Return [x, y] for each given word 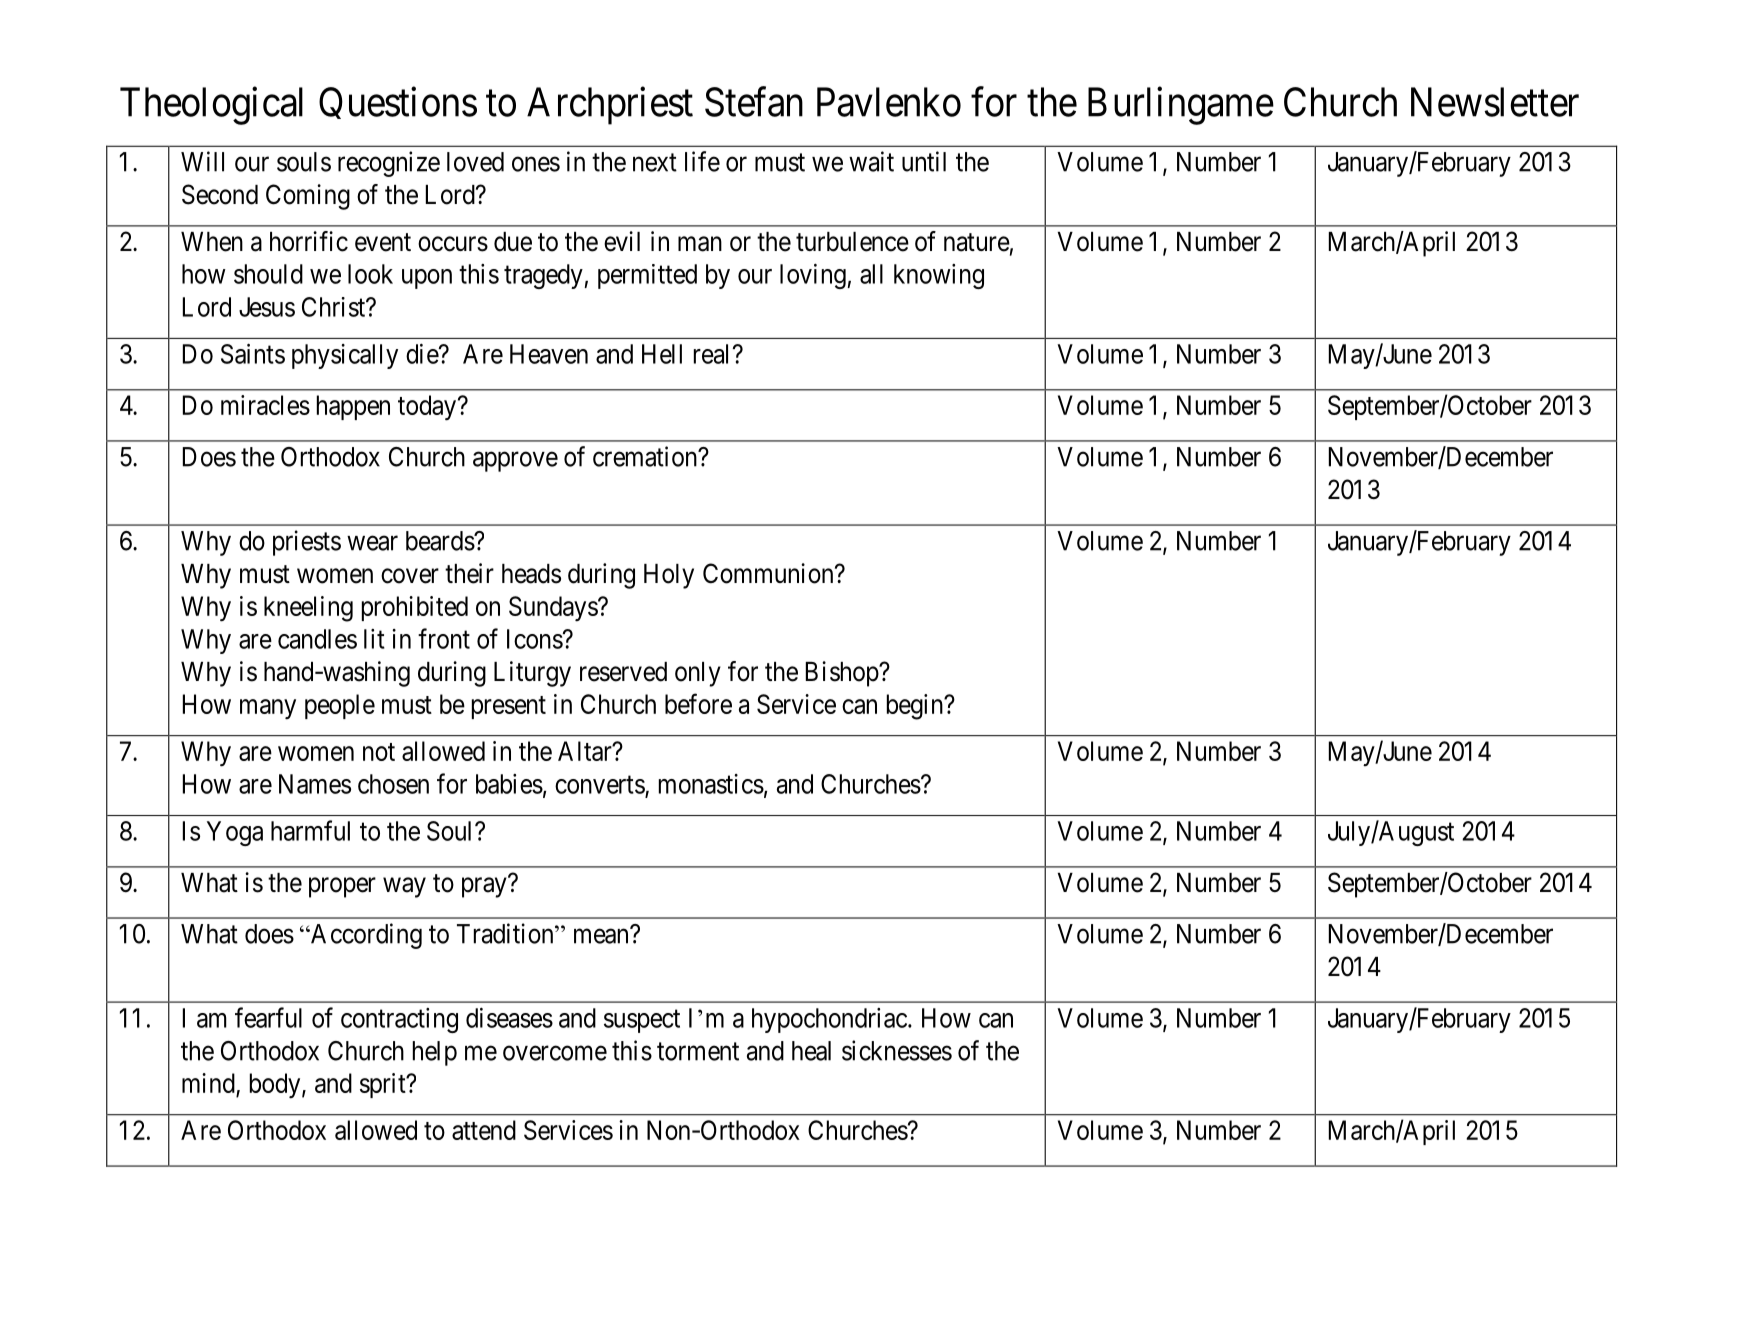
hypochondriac [829, 1020]
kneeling [308, 609]
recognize [389, 164]
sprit [384, 1085]
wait [871, 161]
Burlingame [1181, 106]
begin [916, 707]
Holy [669, 576]
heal [811, 1051]
